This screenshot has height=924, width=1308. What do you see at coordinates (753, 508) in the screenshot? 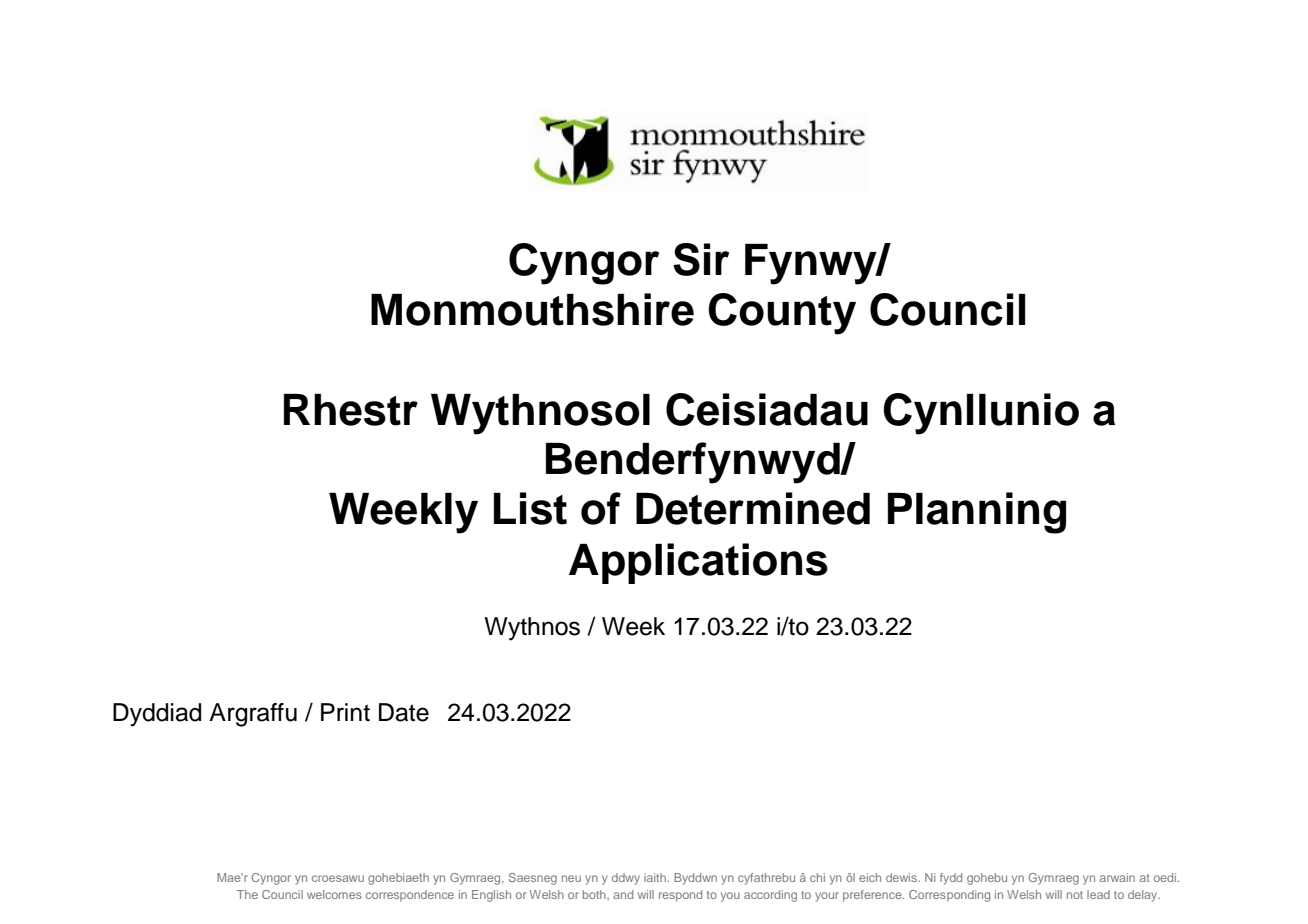
I see `Determined` at bounding box center [753, 508].
